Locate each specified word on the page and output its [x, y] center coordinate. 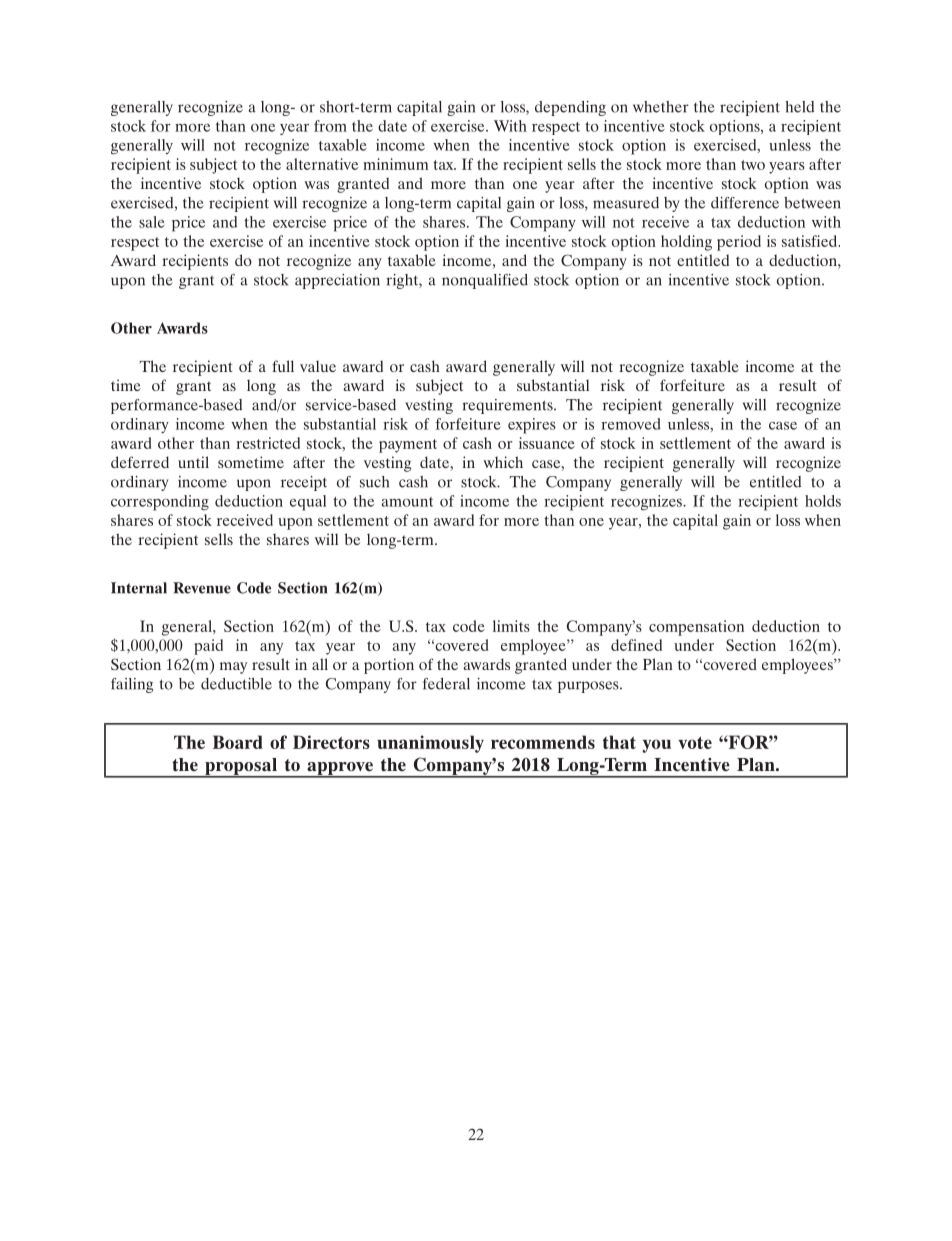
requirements [508, 406]
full [283, 366]
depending [570, 108]
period [739, 243]
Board [238, 742]
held [799, 107]
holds [823, 501]
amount [407, 502]
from [330, 126]
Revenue [202, 588]
